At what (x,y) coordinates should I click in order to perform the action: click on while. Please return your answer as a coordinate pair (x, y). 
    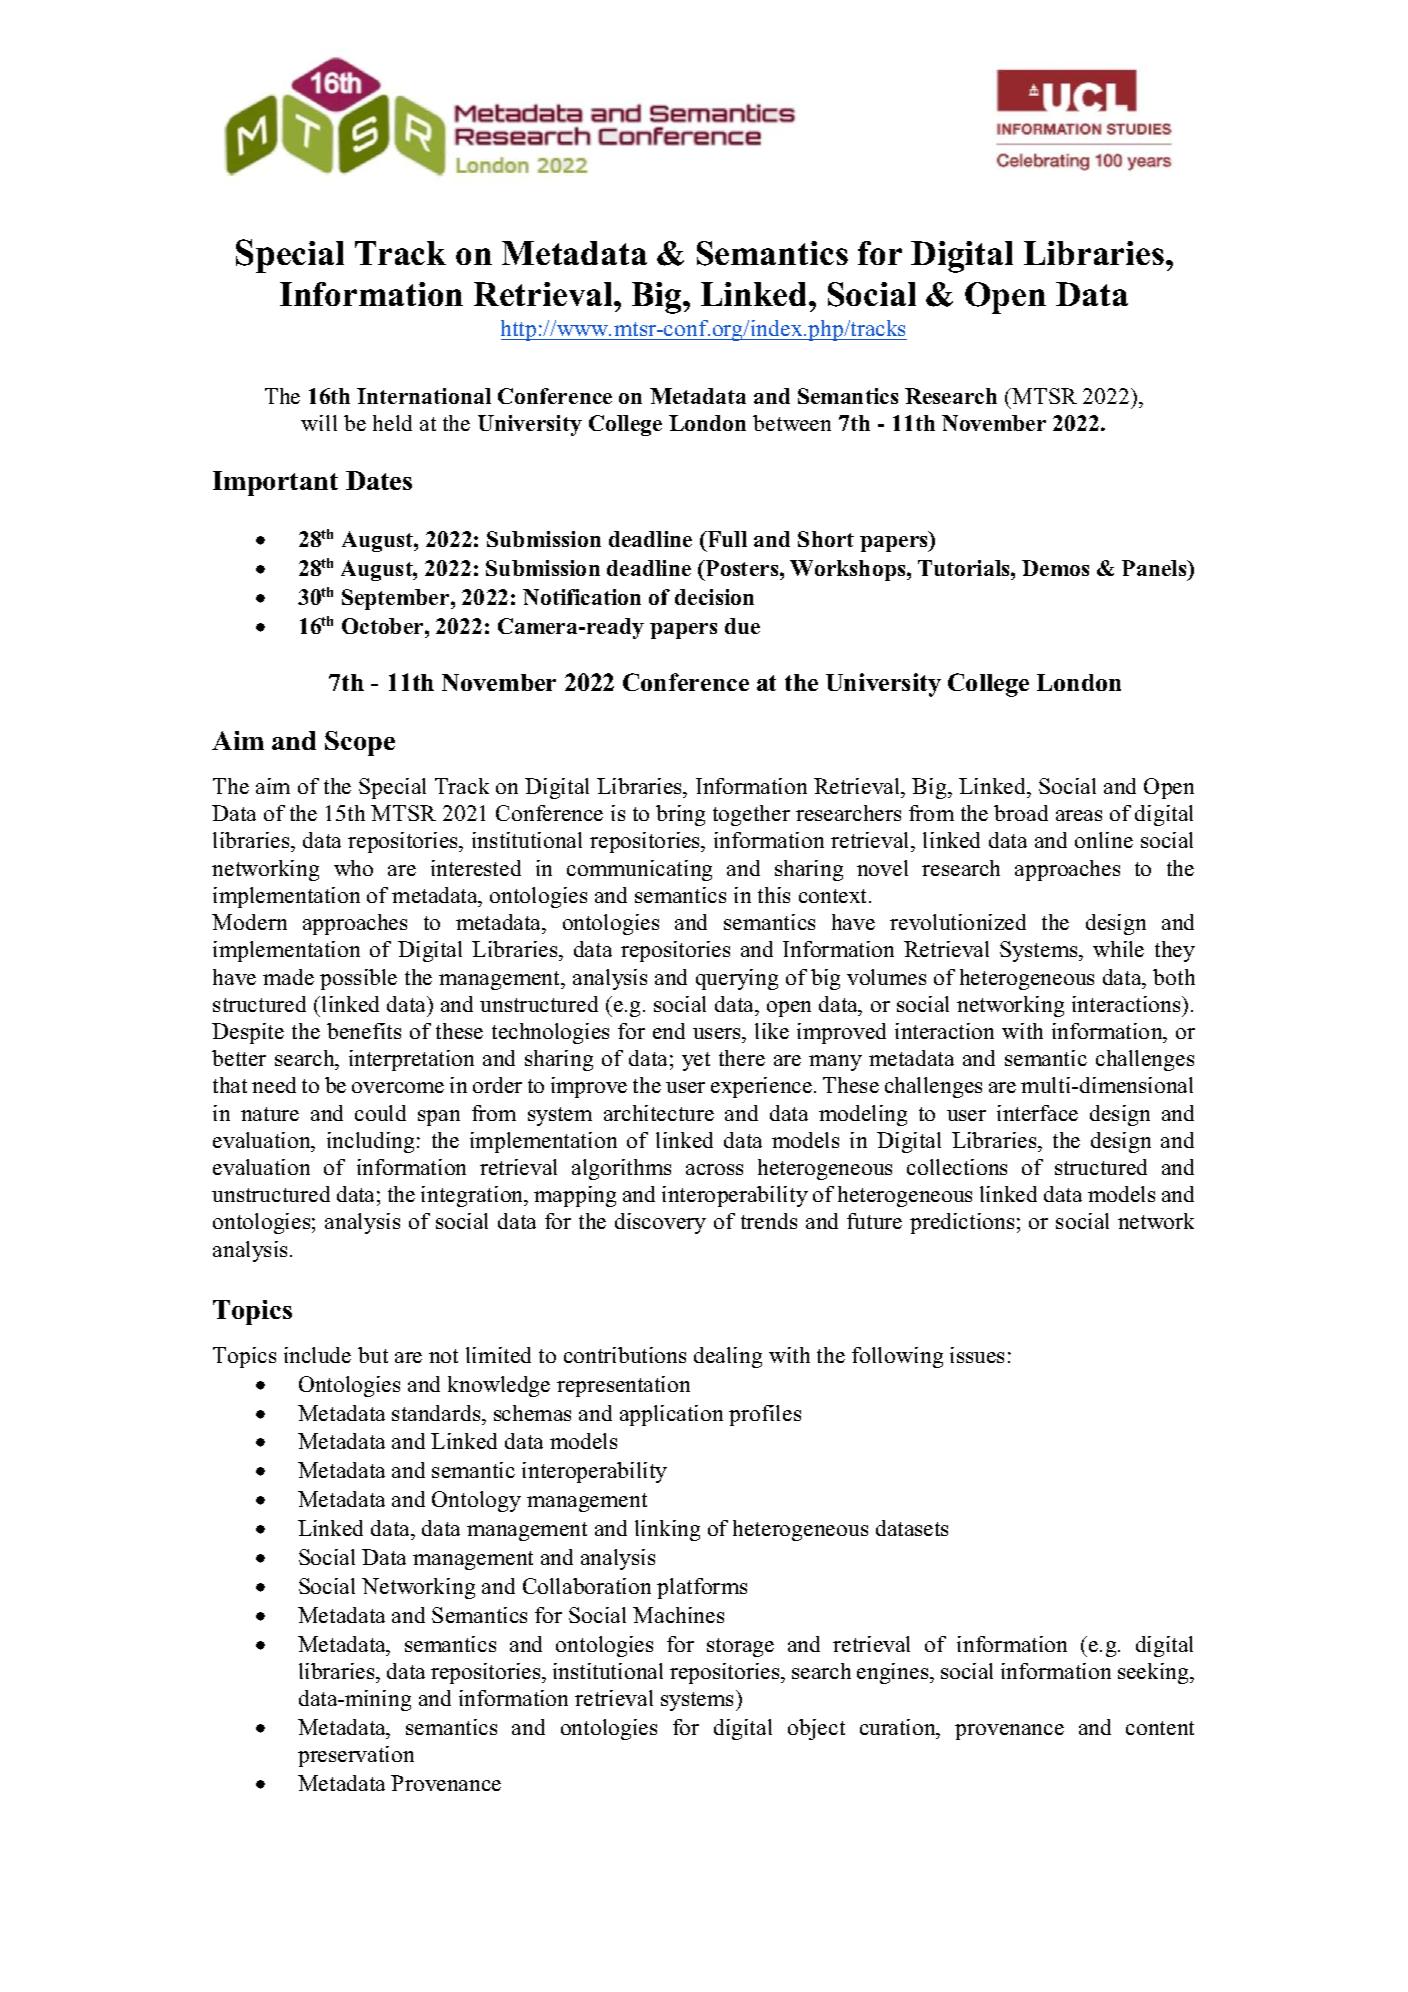
    Looking at the image, I should click on (1118, 949).
